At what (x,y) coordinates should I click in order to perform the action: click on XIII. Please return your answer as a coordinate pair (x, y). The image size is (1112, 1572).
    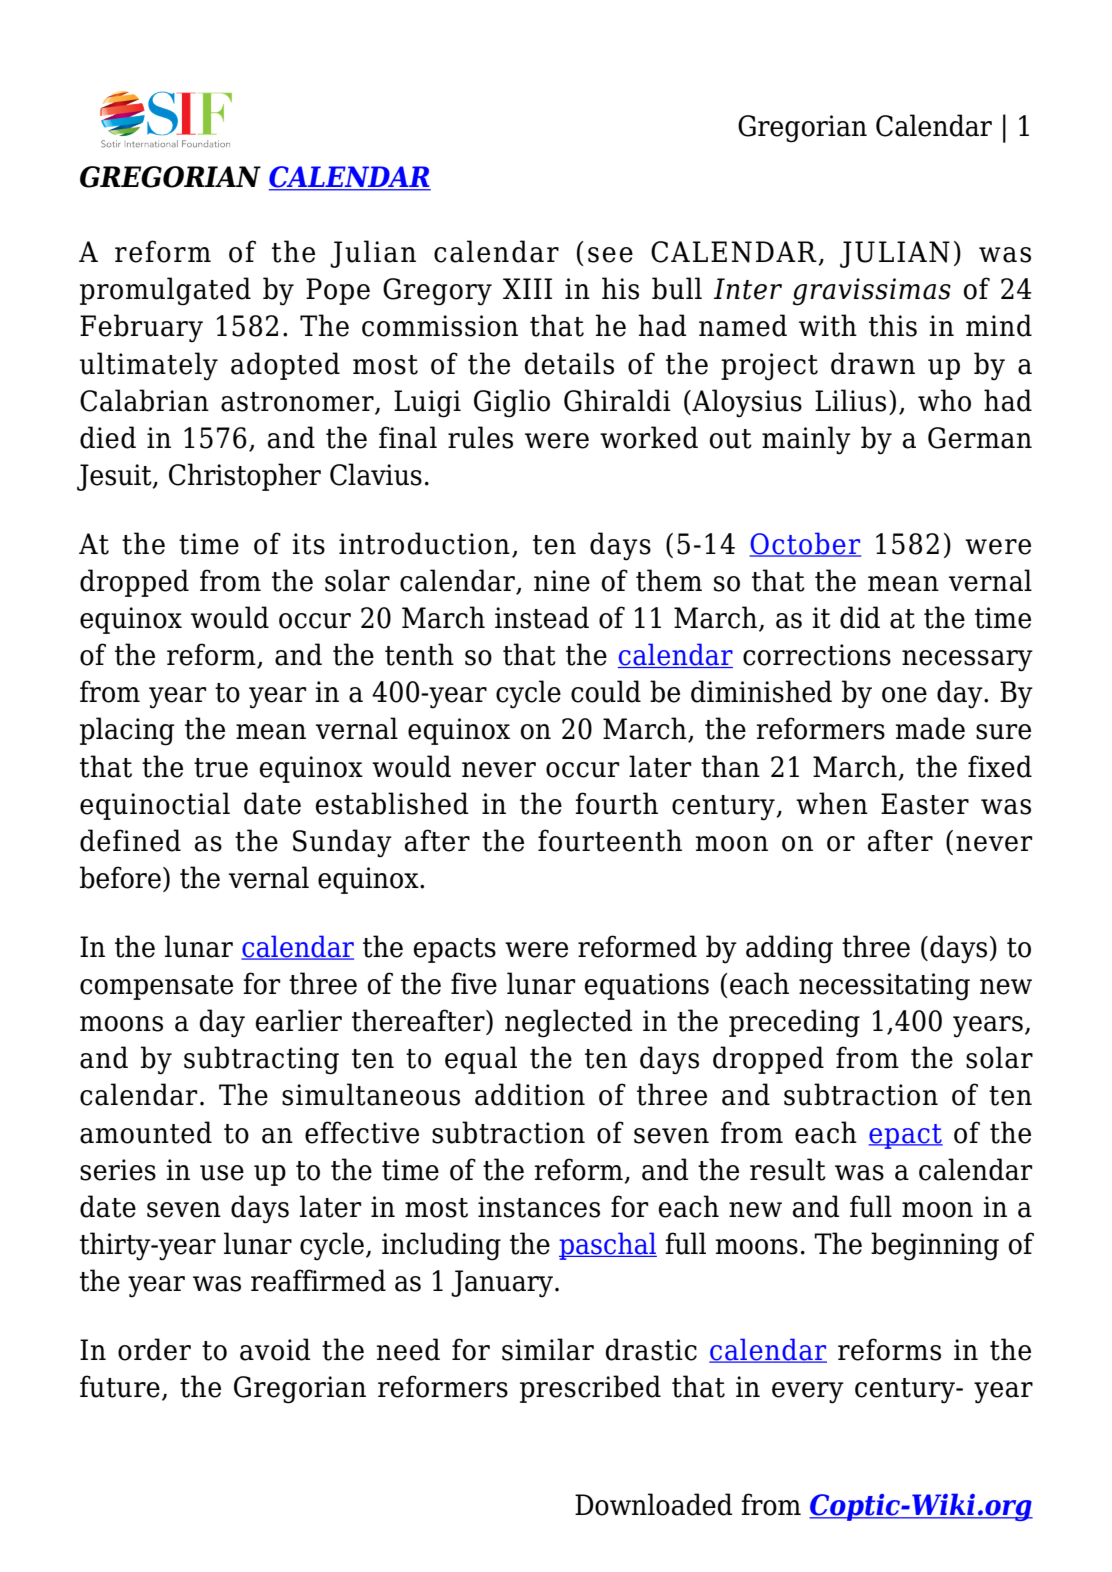
    Looking at the image, I should click on (527, 288).
